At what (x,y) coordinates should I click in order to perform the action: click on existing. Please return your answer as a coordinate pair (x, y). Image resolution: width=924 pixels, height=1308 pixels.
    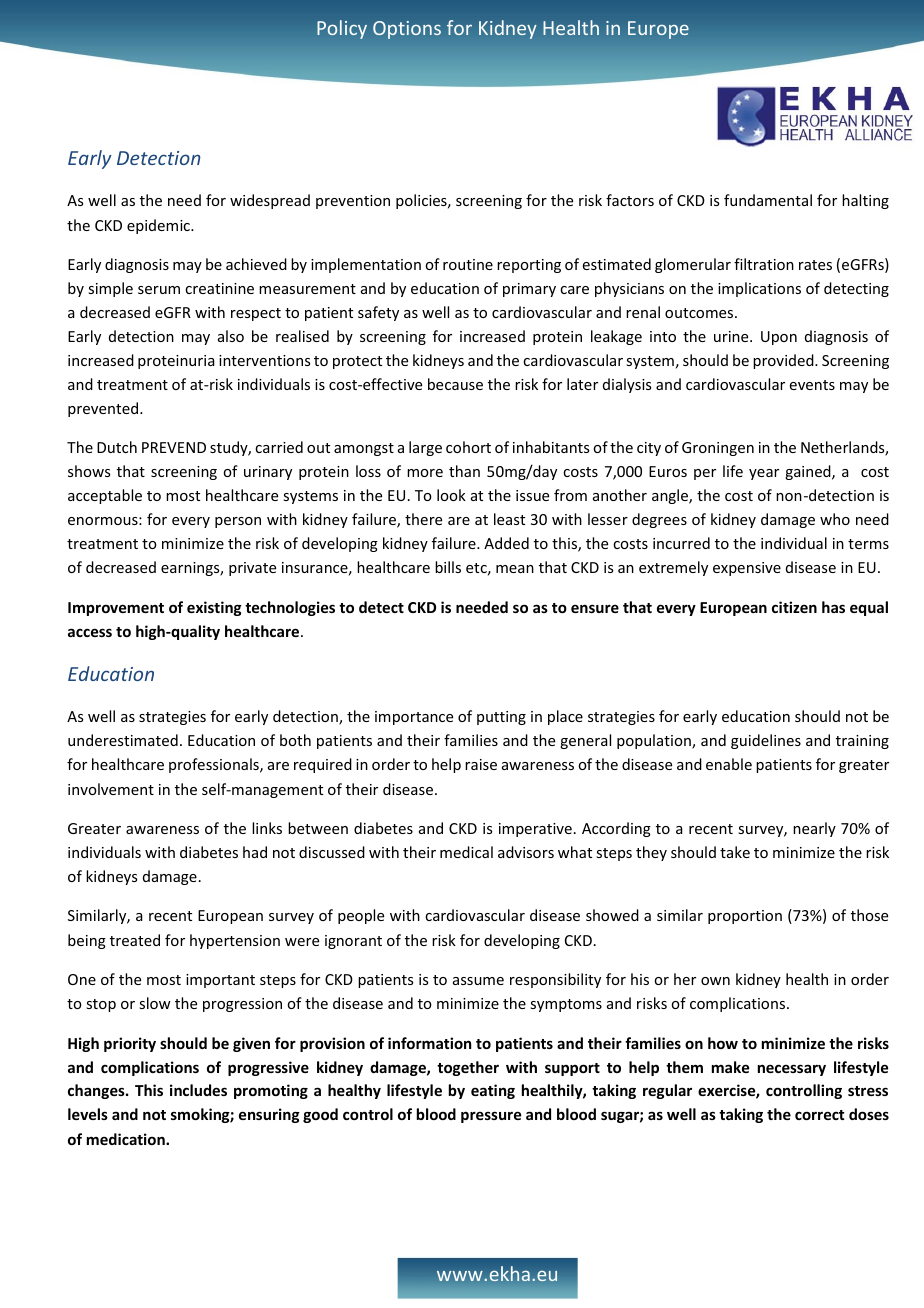
    Looking at the image, I should click on (214, 608).
